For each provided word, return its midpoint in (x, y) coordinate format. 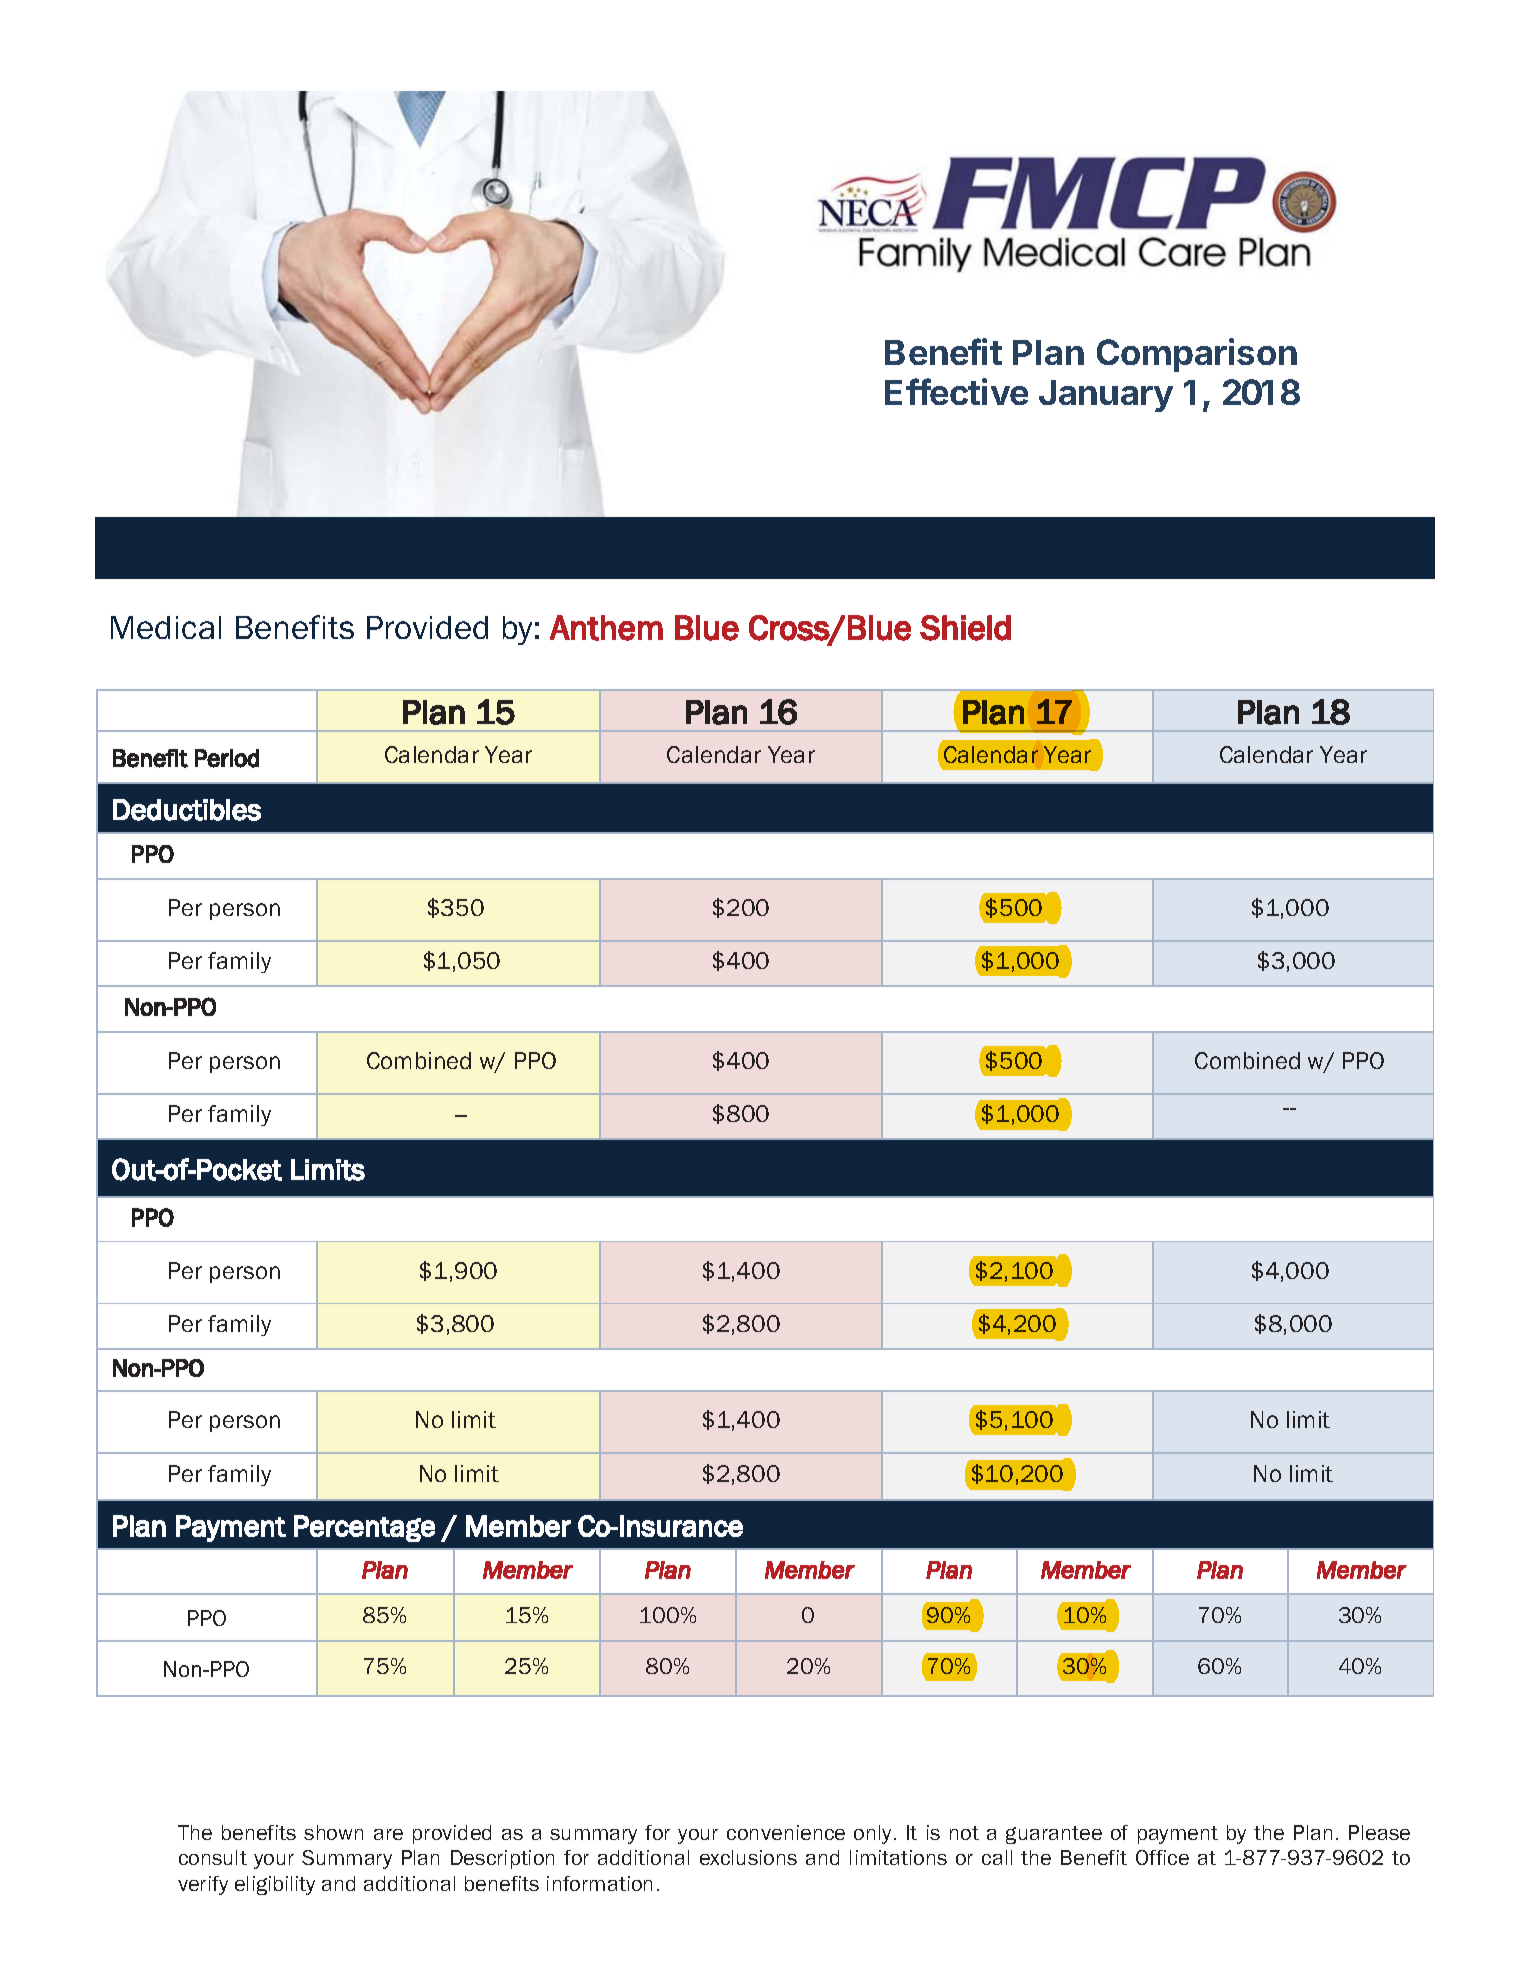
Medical (166, 627)
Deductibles (187, 810)
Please (1379, 1832)
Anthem (606, 628)
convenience (786, 1832)
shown (333, 1832)
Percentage (364, 1528)
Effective (956, 391)
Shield (965, 628)
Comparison (1197, 355)
